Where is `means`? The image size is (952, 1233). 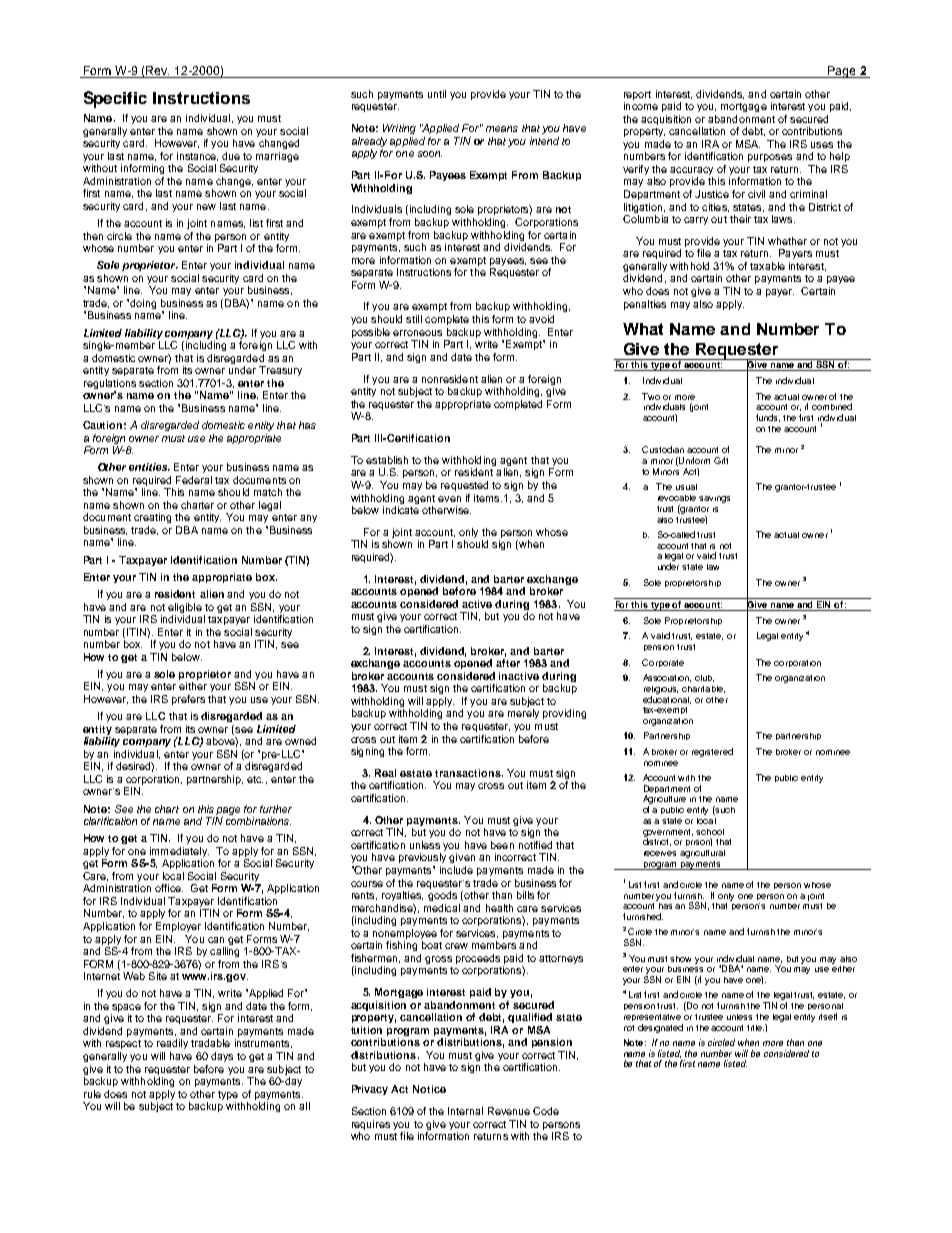 means is located at coordinates (502, 129).
